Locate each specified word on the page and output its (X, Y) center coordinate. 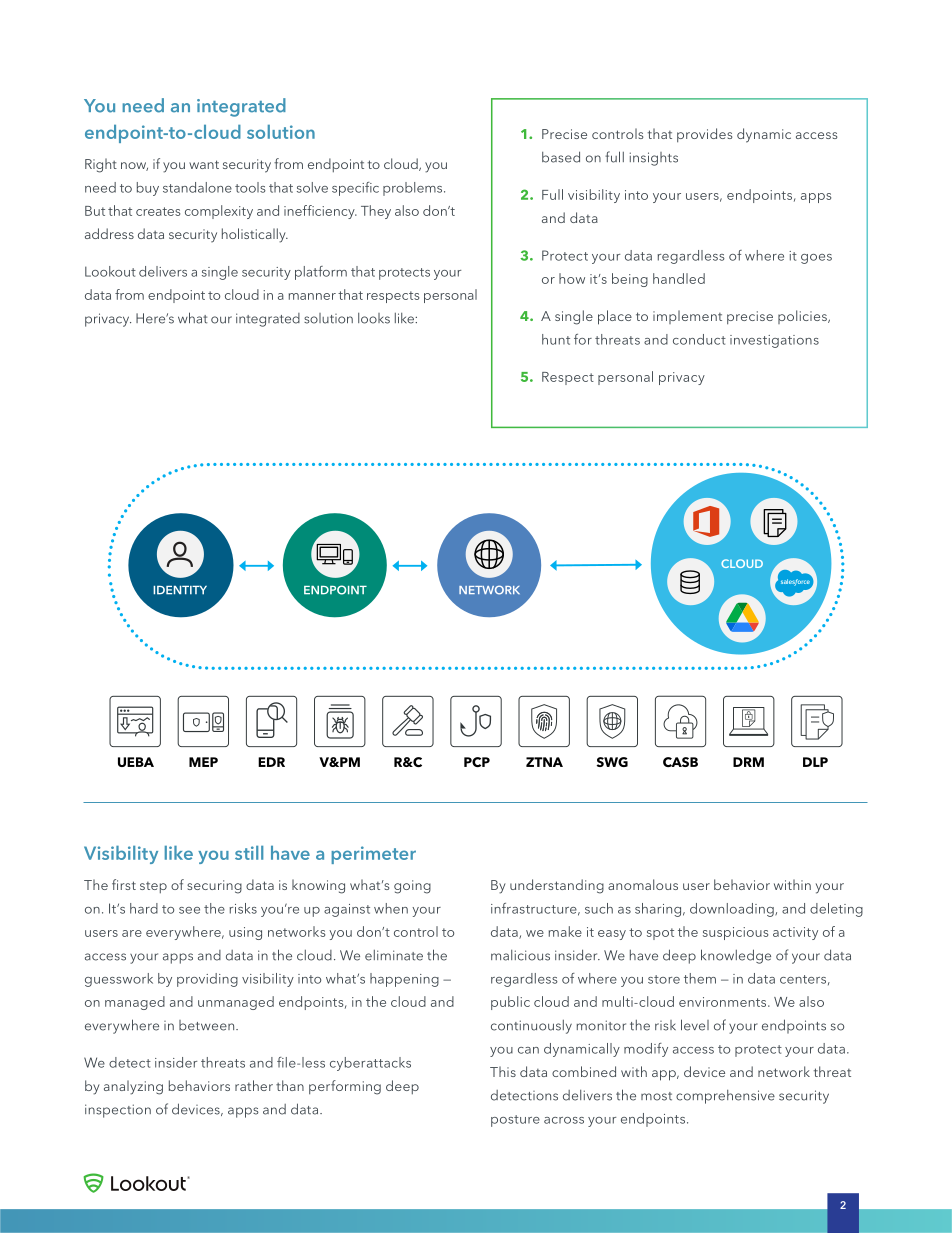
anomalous (643, 884)
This (503, 1071)
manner (312, 296)
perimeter (373, 855)
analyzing (133, 1087)
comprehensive (725, 1097)
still (249, 853)
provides (704, 135)
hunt (556, 339)
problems (414, 189)
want (204, 164)
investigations (774, 341)
